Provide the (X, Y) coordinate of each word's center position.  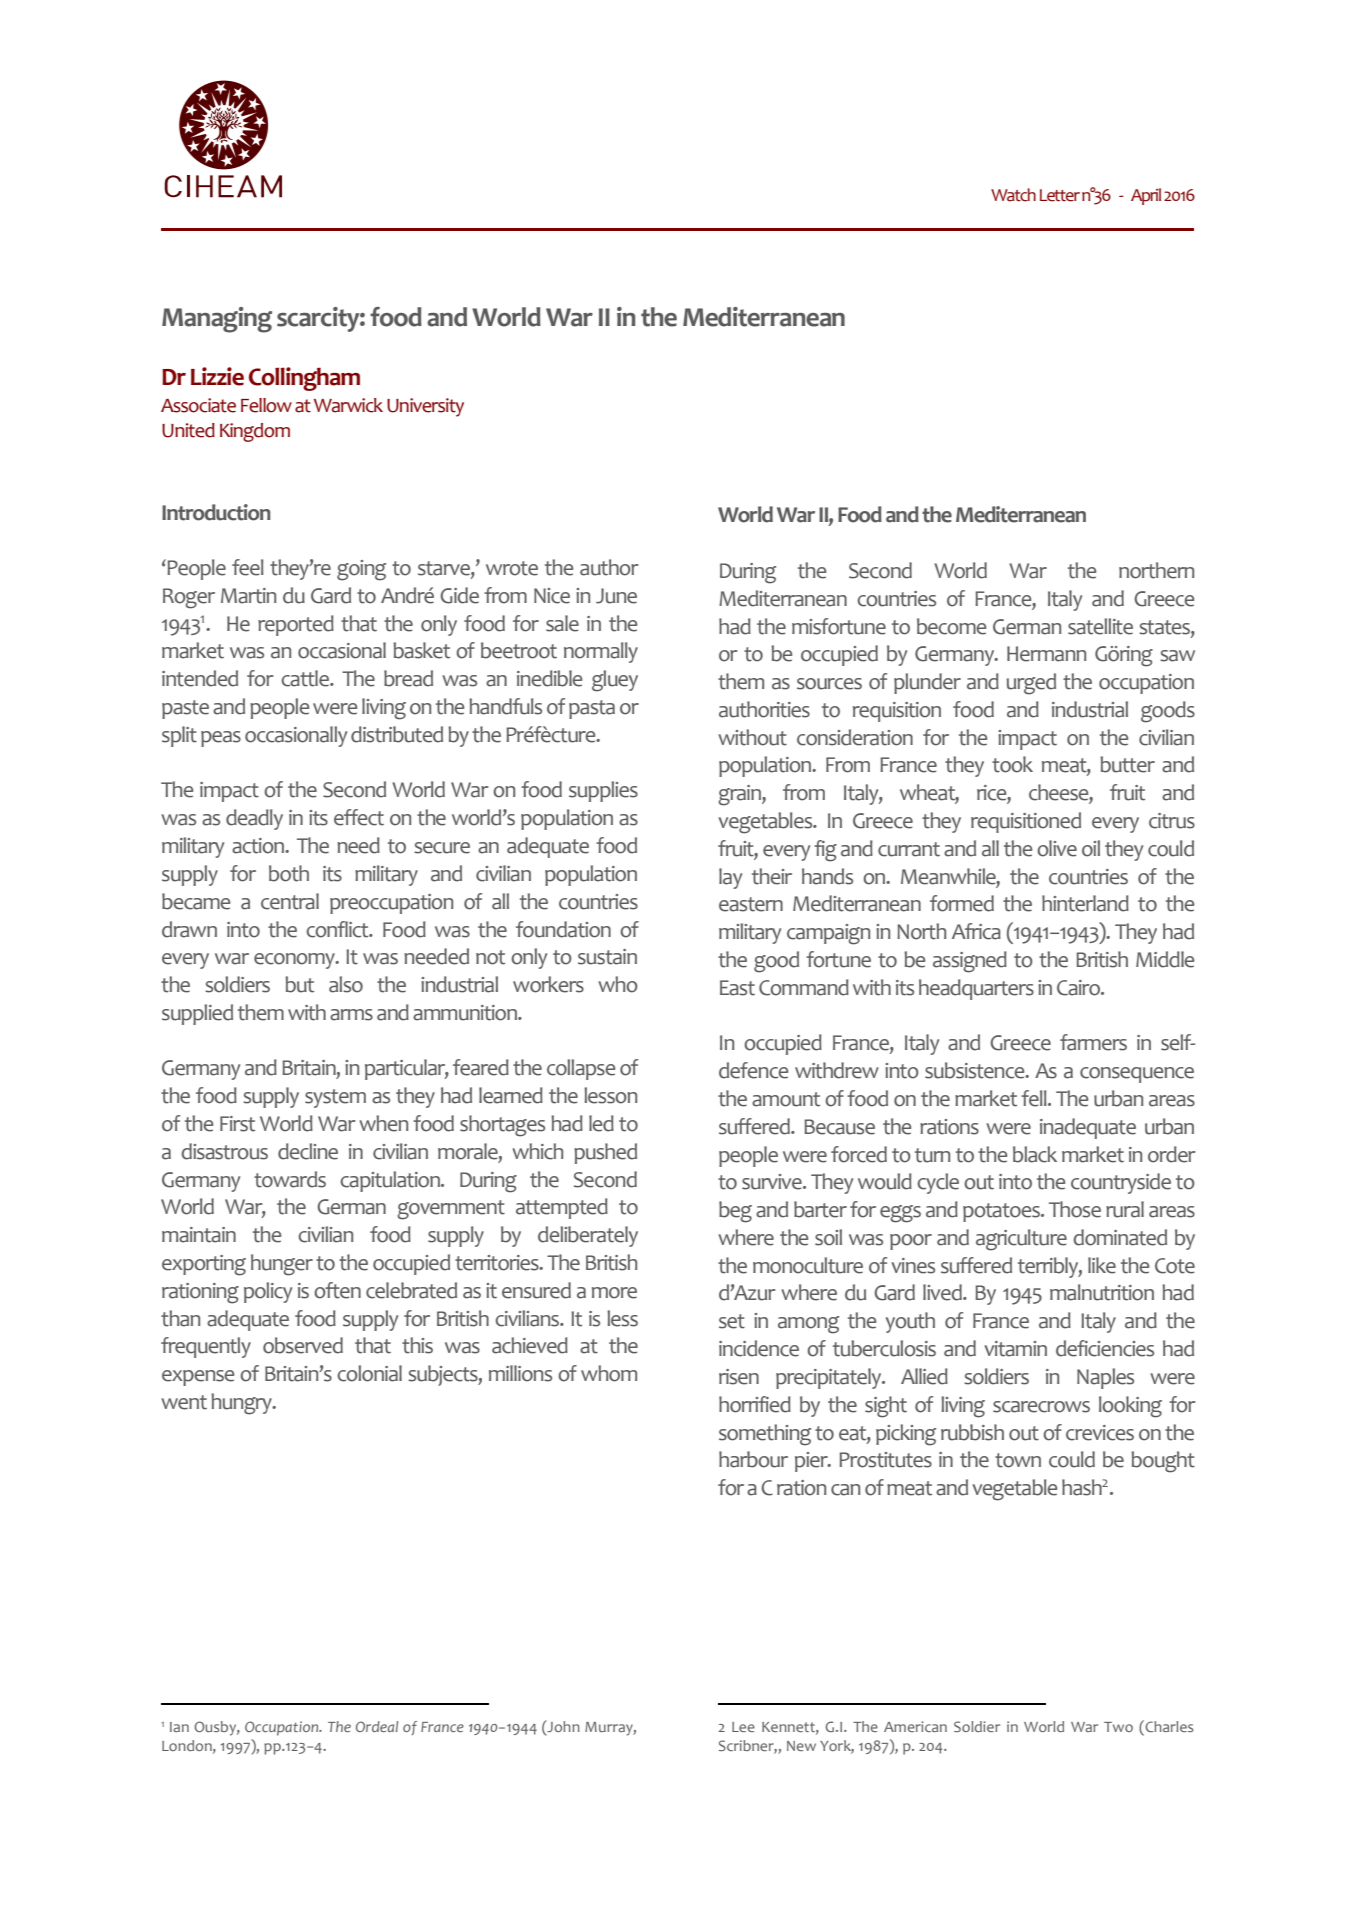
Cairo (1079, 988)
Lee (743, 1727)
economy (295, 961)
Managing (217, 320)
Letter (1060, 195)
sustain (607, 957)
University (425, 407)
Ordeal (377, 1726)
